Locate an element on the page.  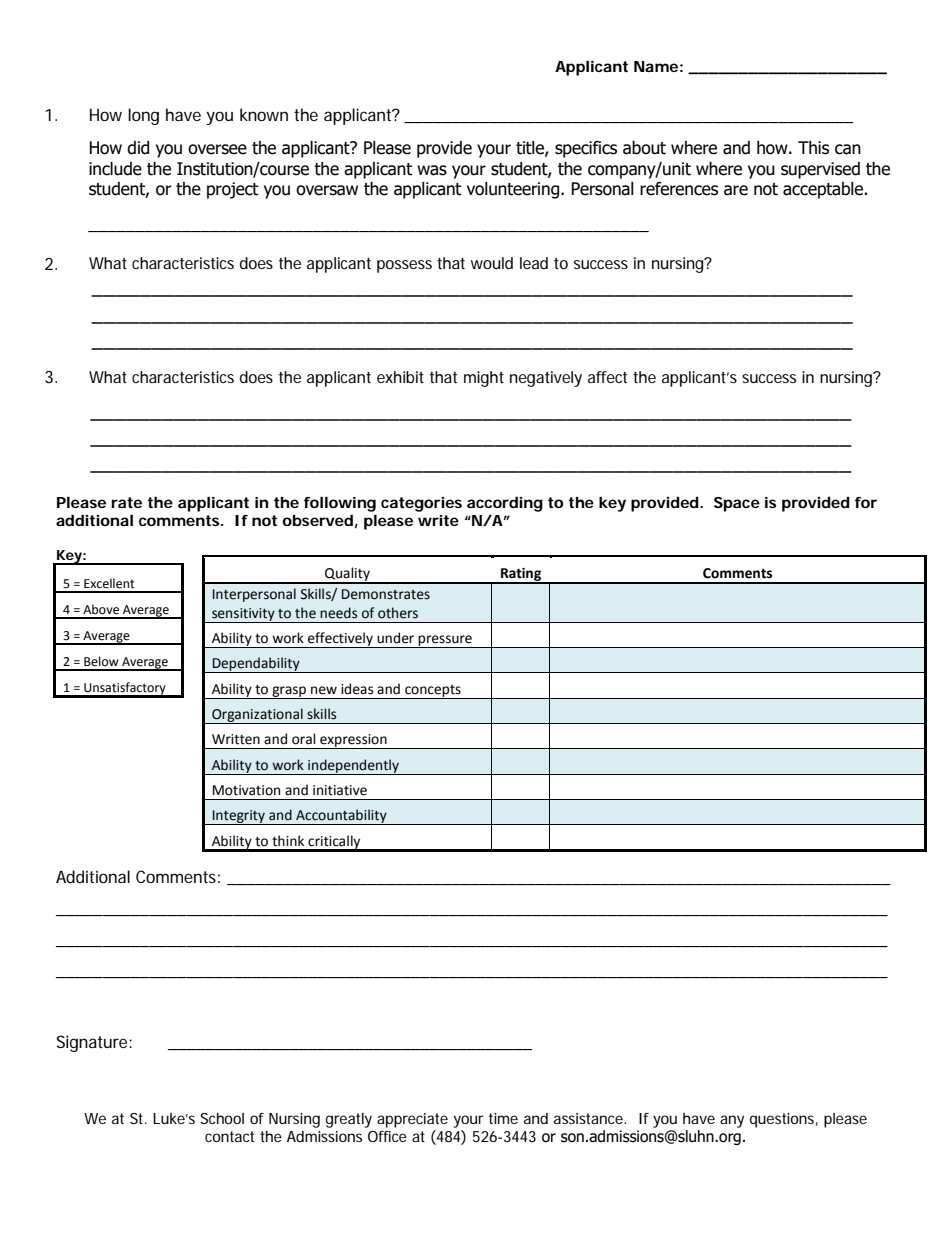
This is located at coordinates (813, 148).
